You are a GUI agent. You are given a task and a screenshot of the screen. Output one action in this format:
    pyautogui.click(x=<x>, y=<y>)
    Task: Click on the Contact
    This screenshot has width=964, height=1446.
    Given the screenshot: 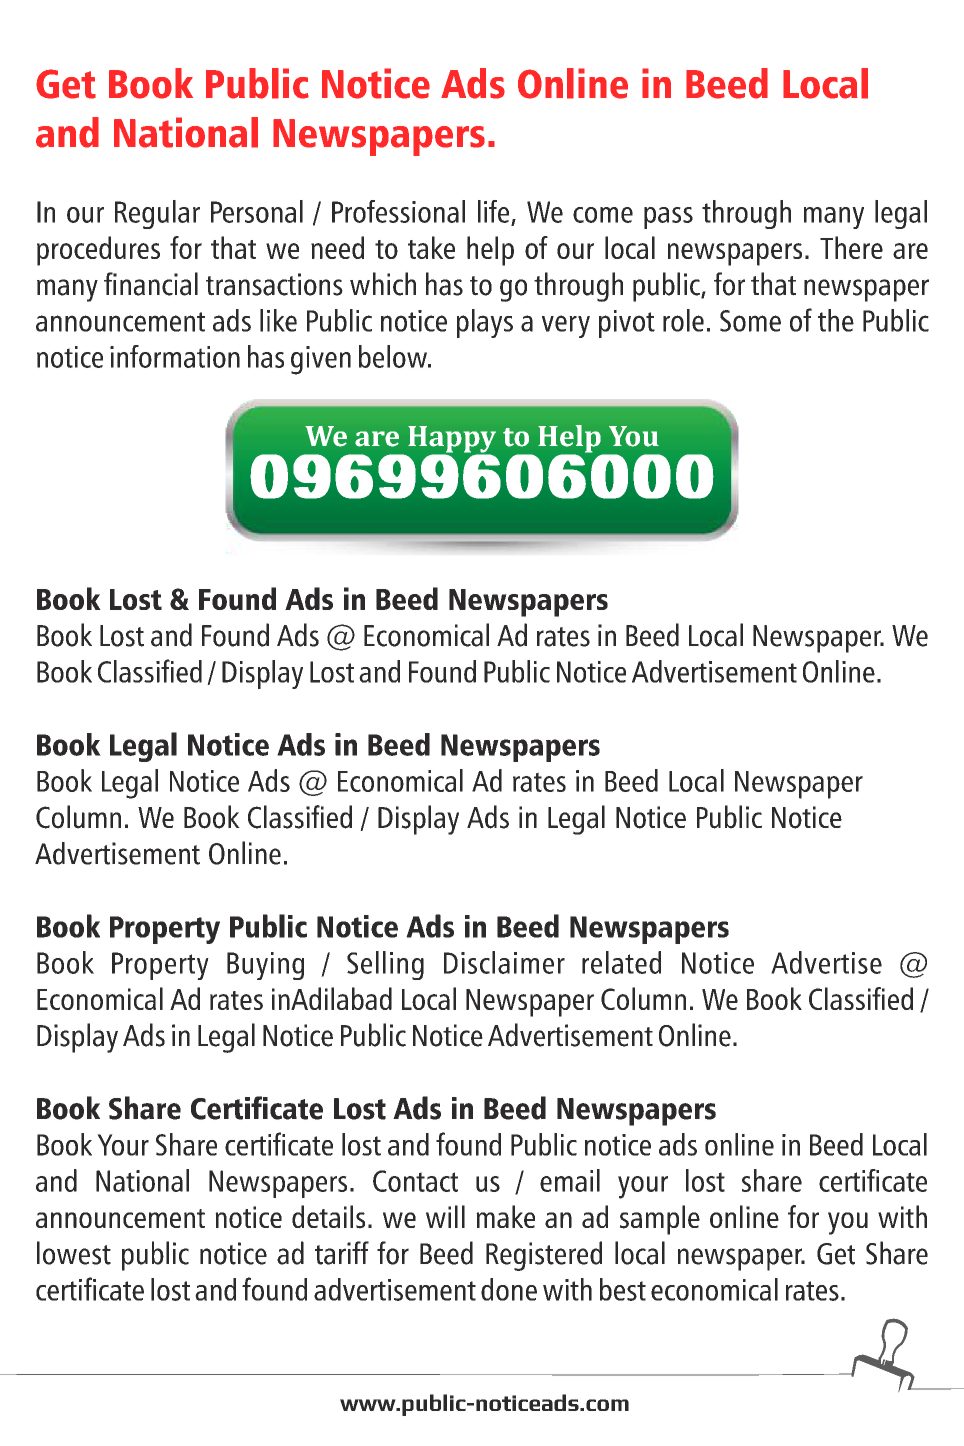 What is the action you would take?
    pyautogui.click(x=415, y=1181)
